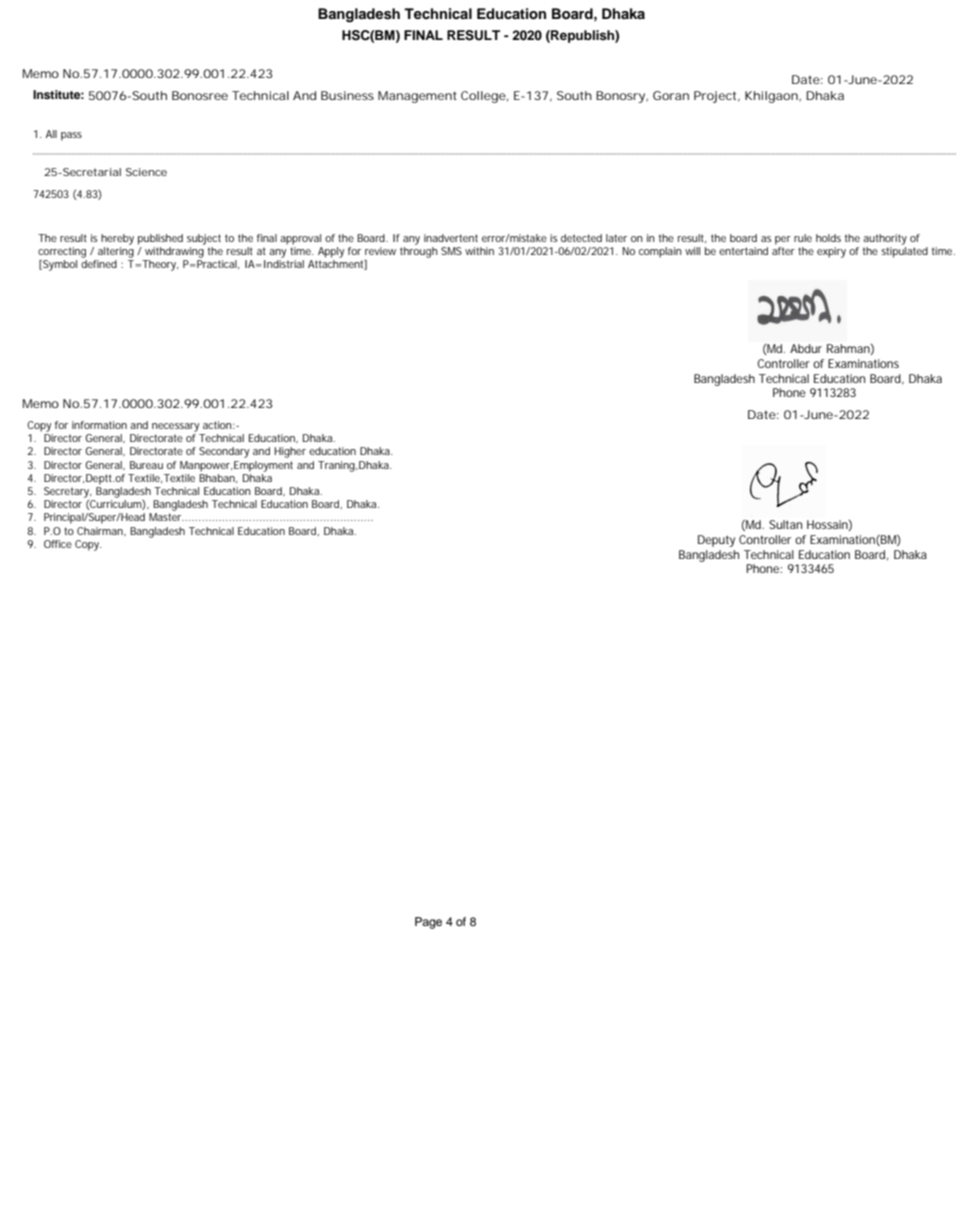  I want to click on Abdur, so click(806, 348).
